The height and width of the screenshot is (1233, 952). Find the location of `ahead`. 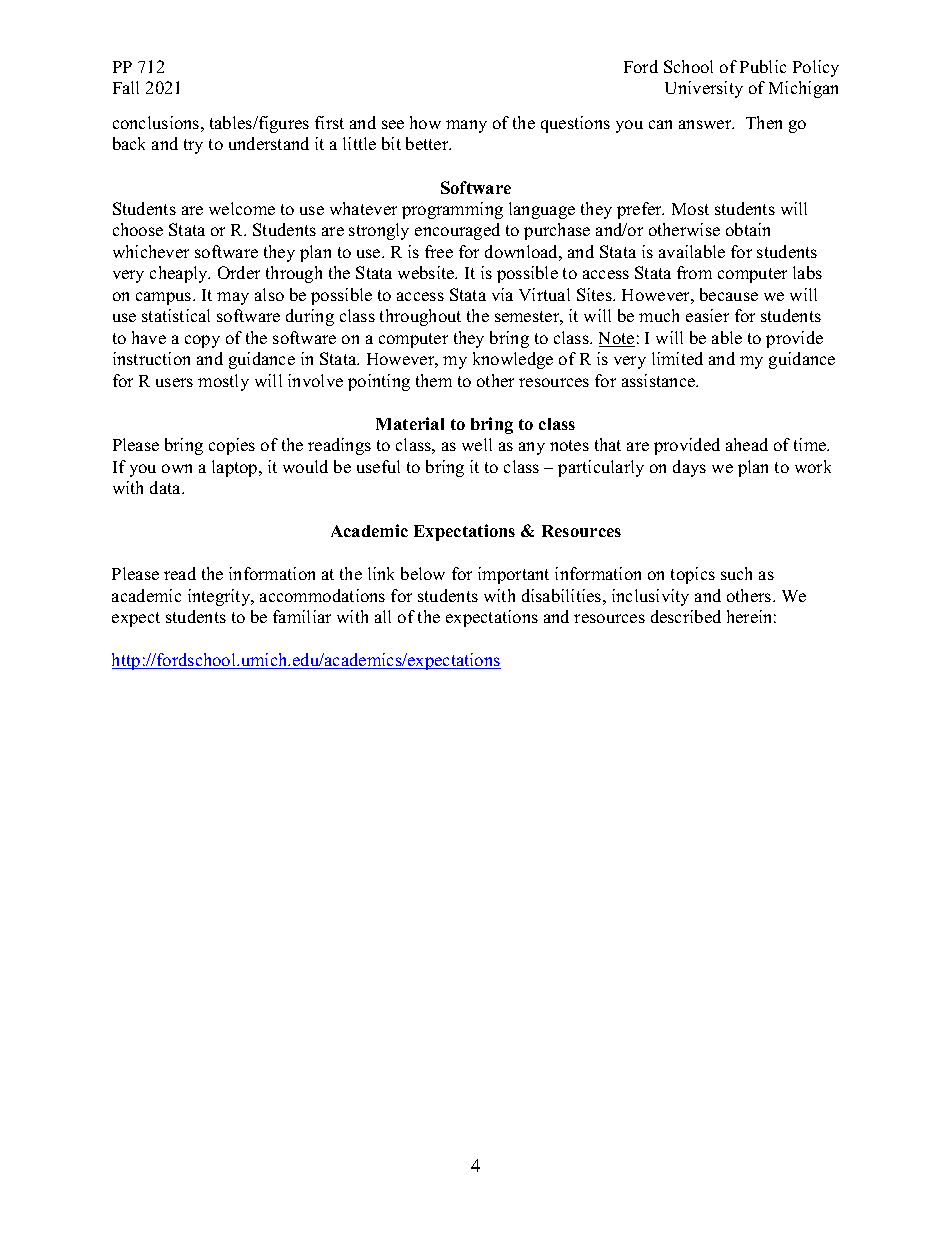

ahead is located at coordinates (747, 444).
